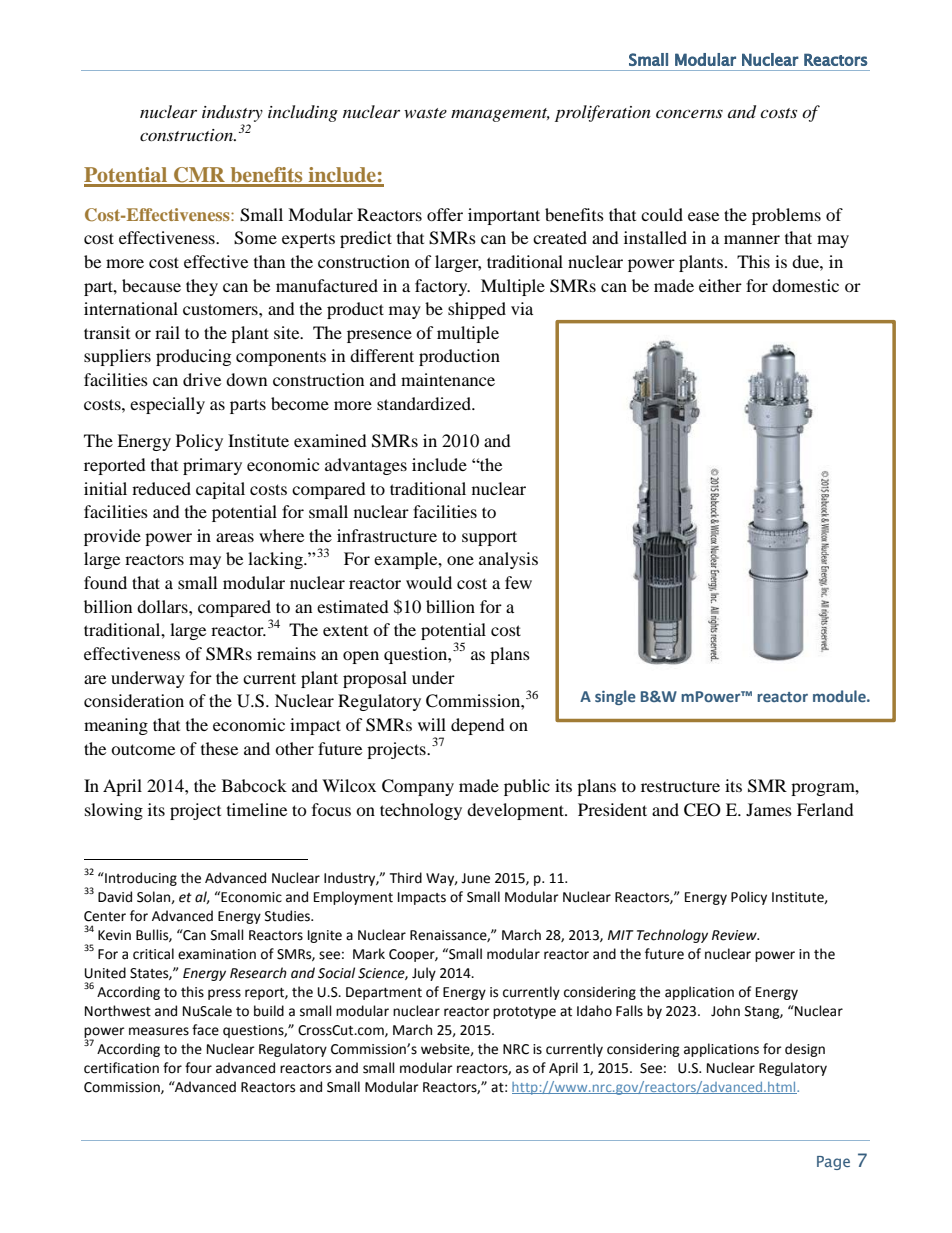 The width and height of the screenshot is (952, 1233). Describe the element at coordinates (524, 1013) in the screenshot. I see `prototype` at that location.
